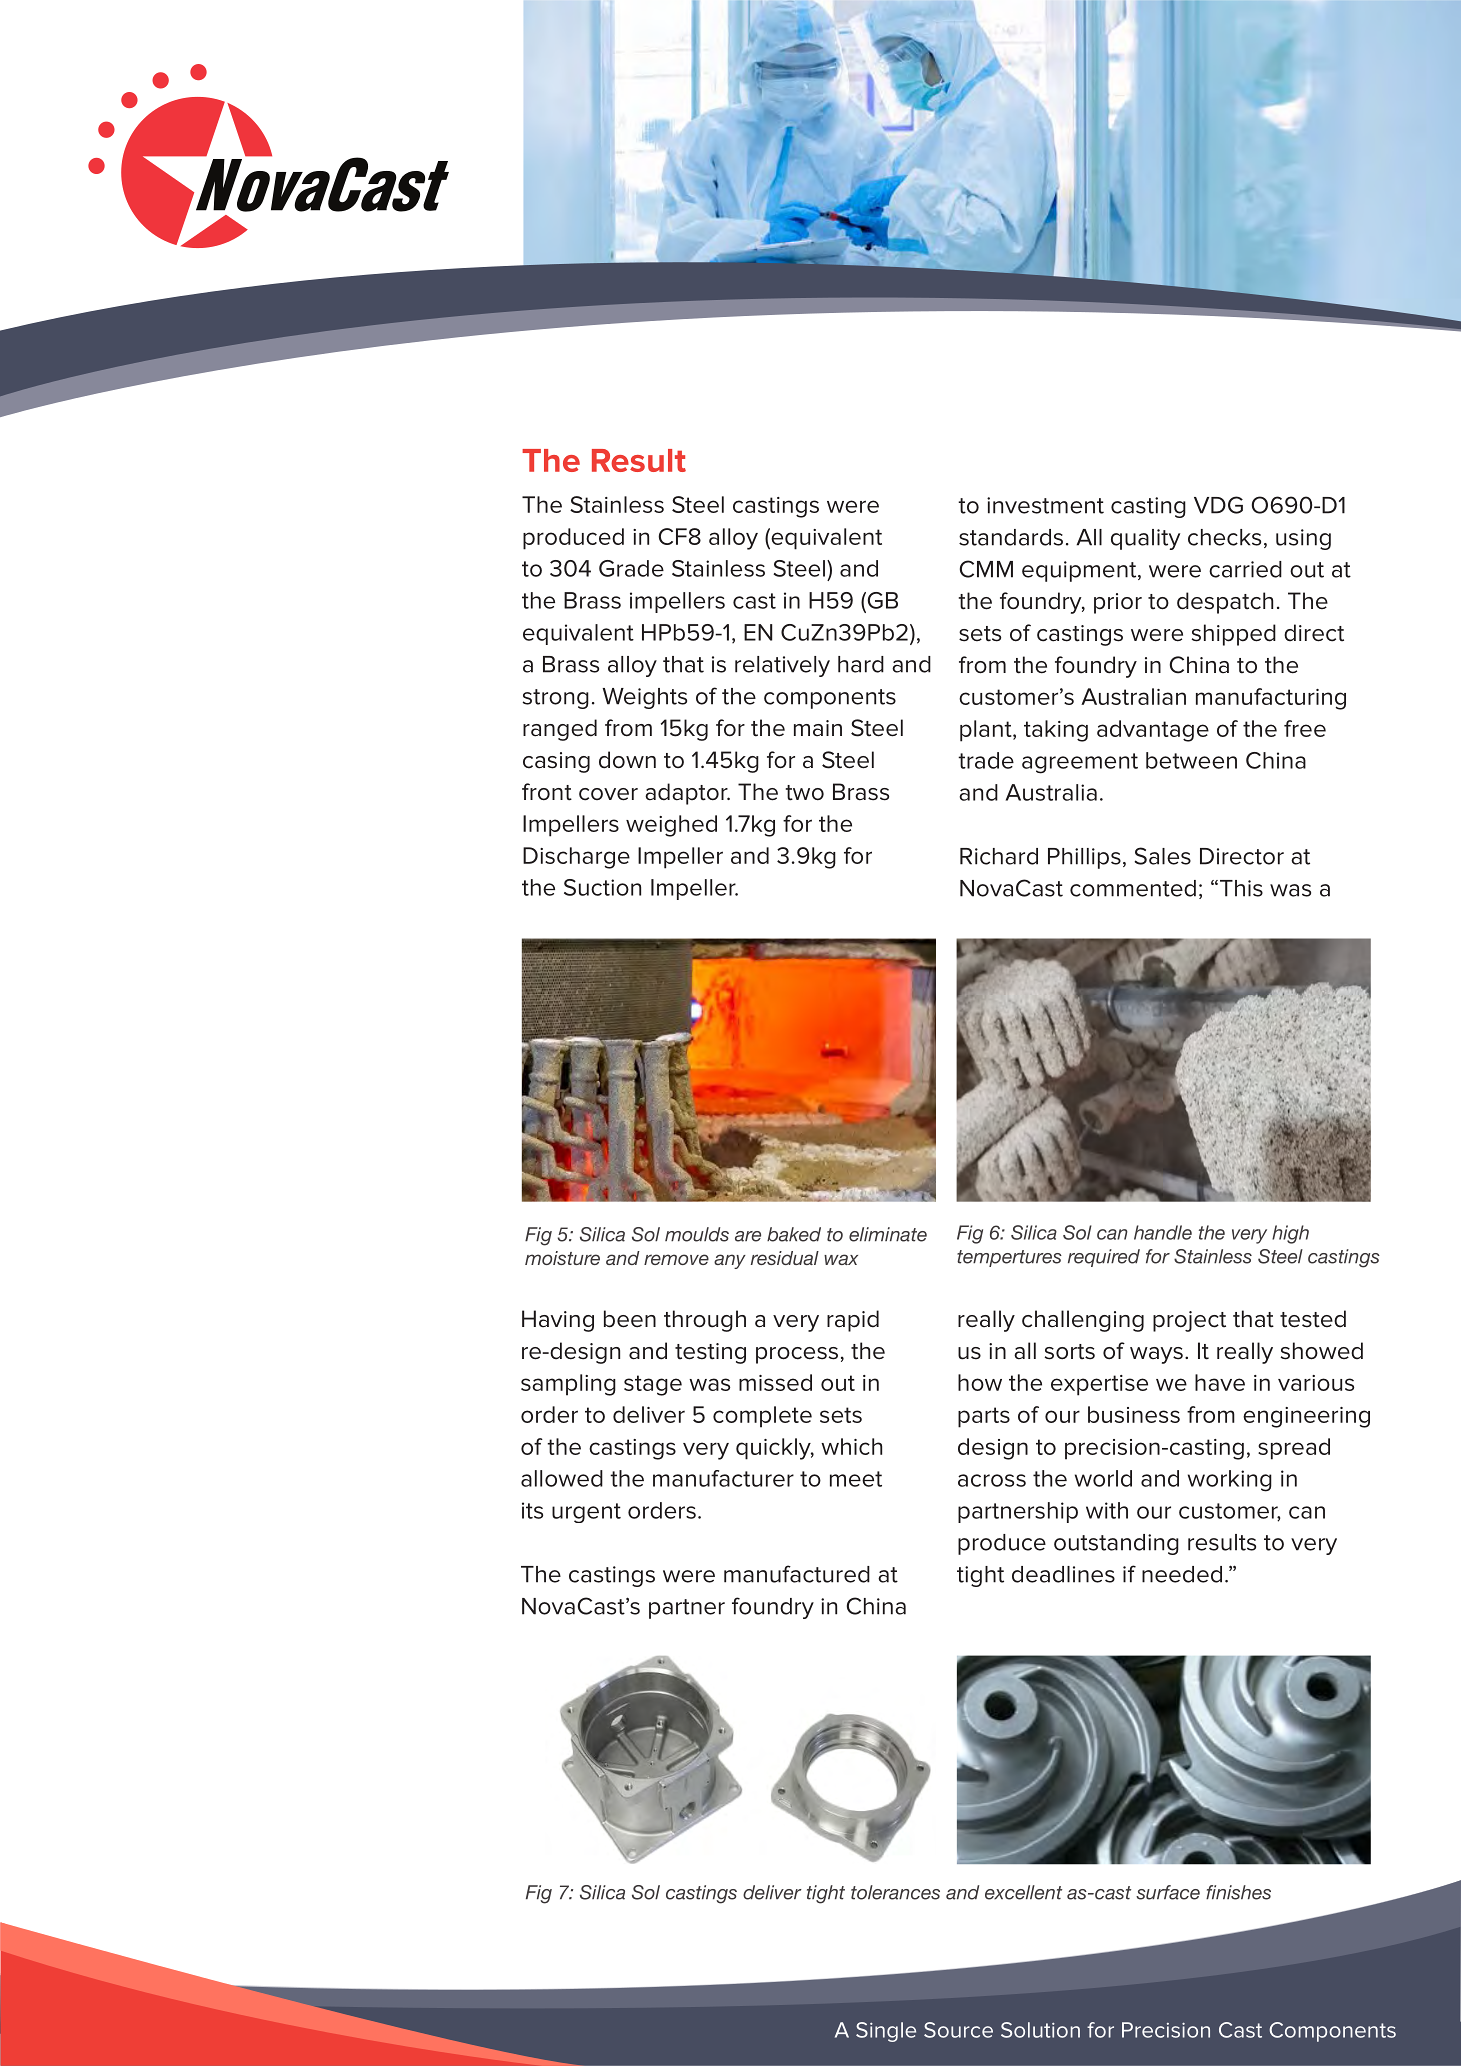  What do you see at coordinates (1189, 1321) in the document?
I see `project` at bounding box center [1189, 1321].
